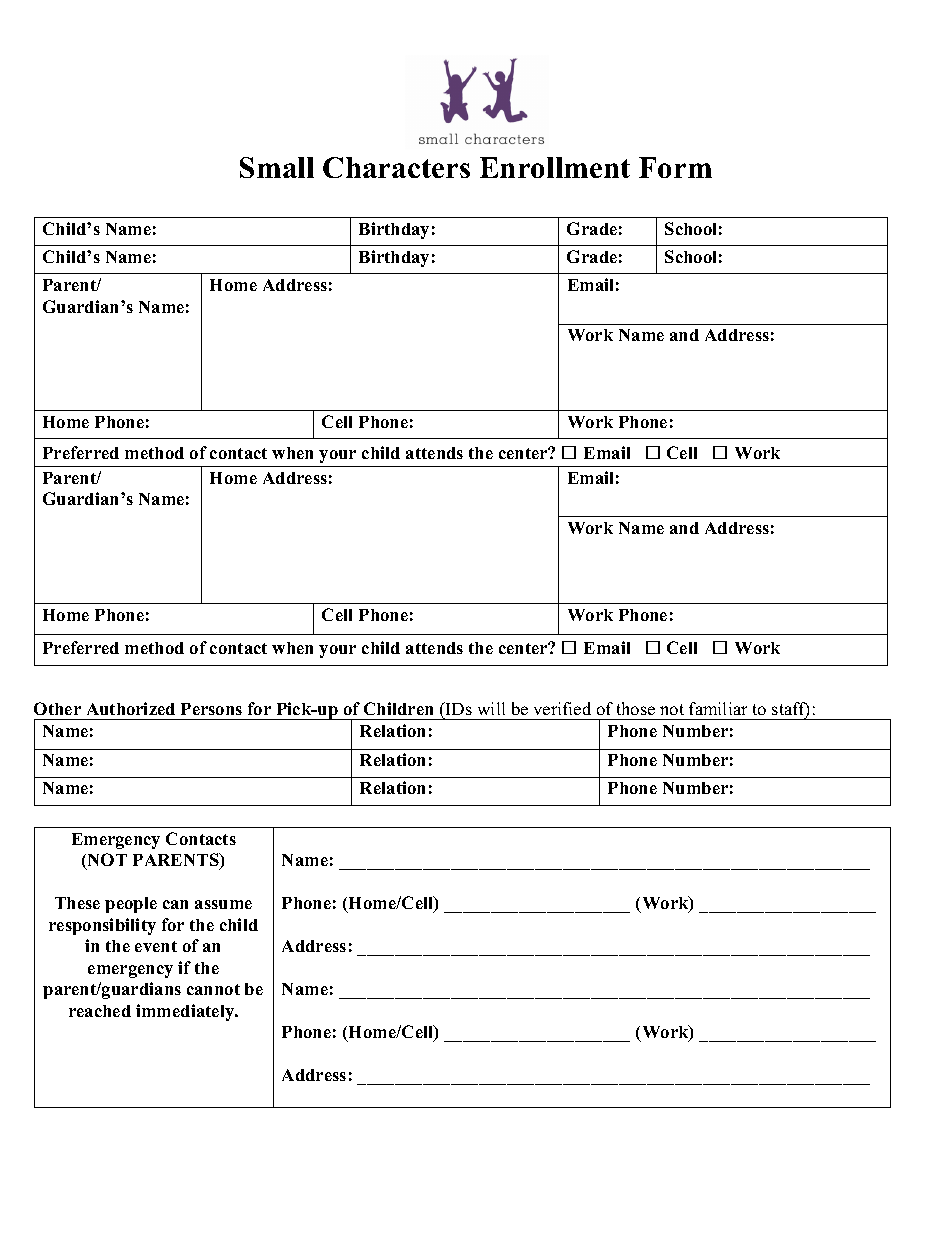 The image size is (952, 1233). Describe the element at coordinates (277, 167) in the page. I see `Small` at that location.
